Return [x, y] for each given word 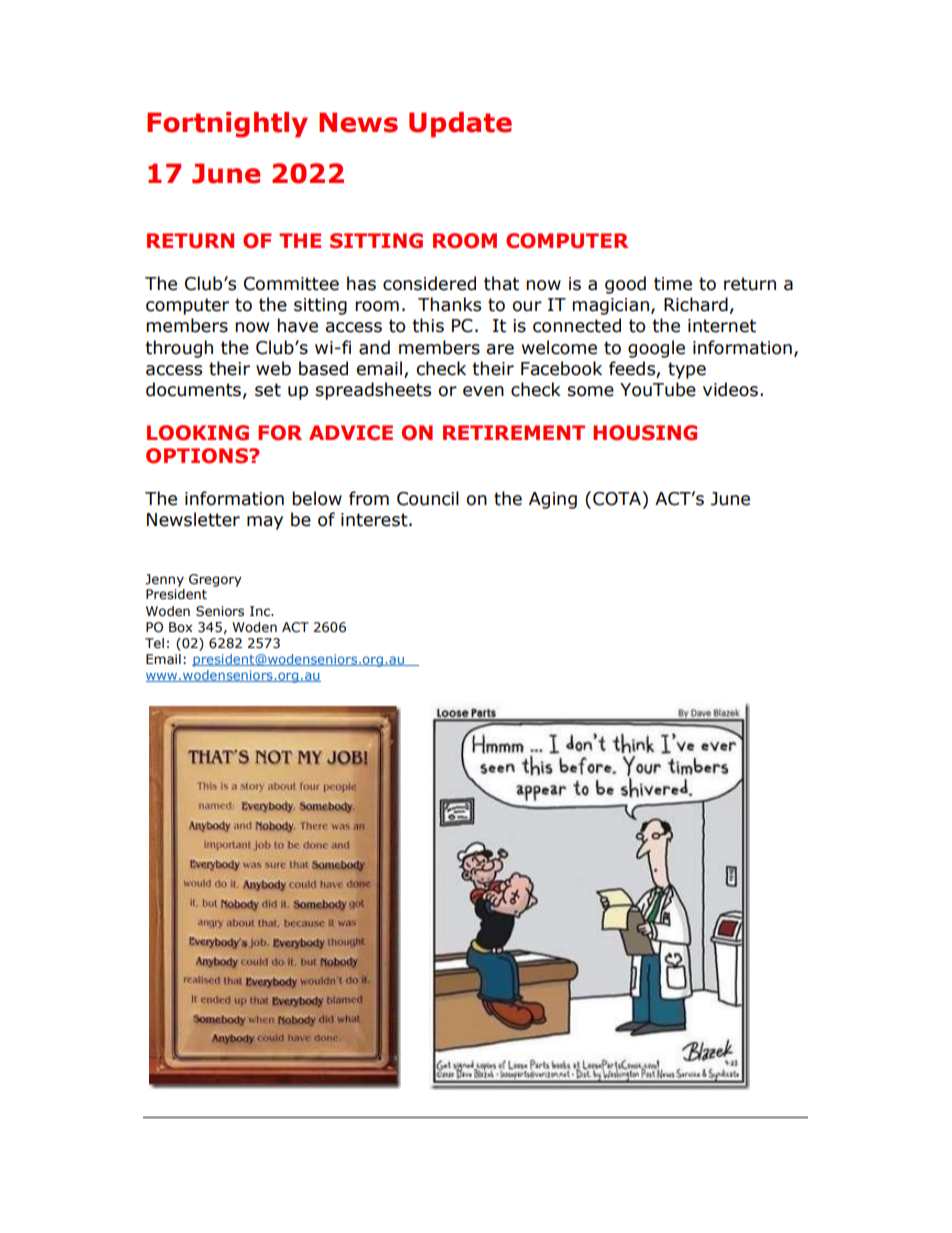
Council [428, 498]
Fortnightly [227, 125]
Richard [696, 304]
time [673, 284]
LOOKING [198, 433]
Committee [291, 284]
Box [180, 627]
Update [460, 125]
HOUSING [645, 433]
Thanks [449, 304]
